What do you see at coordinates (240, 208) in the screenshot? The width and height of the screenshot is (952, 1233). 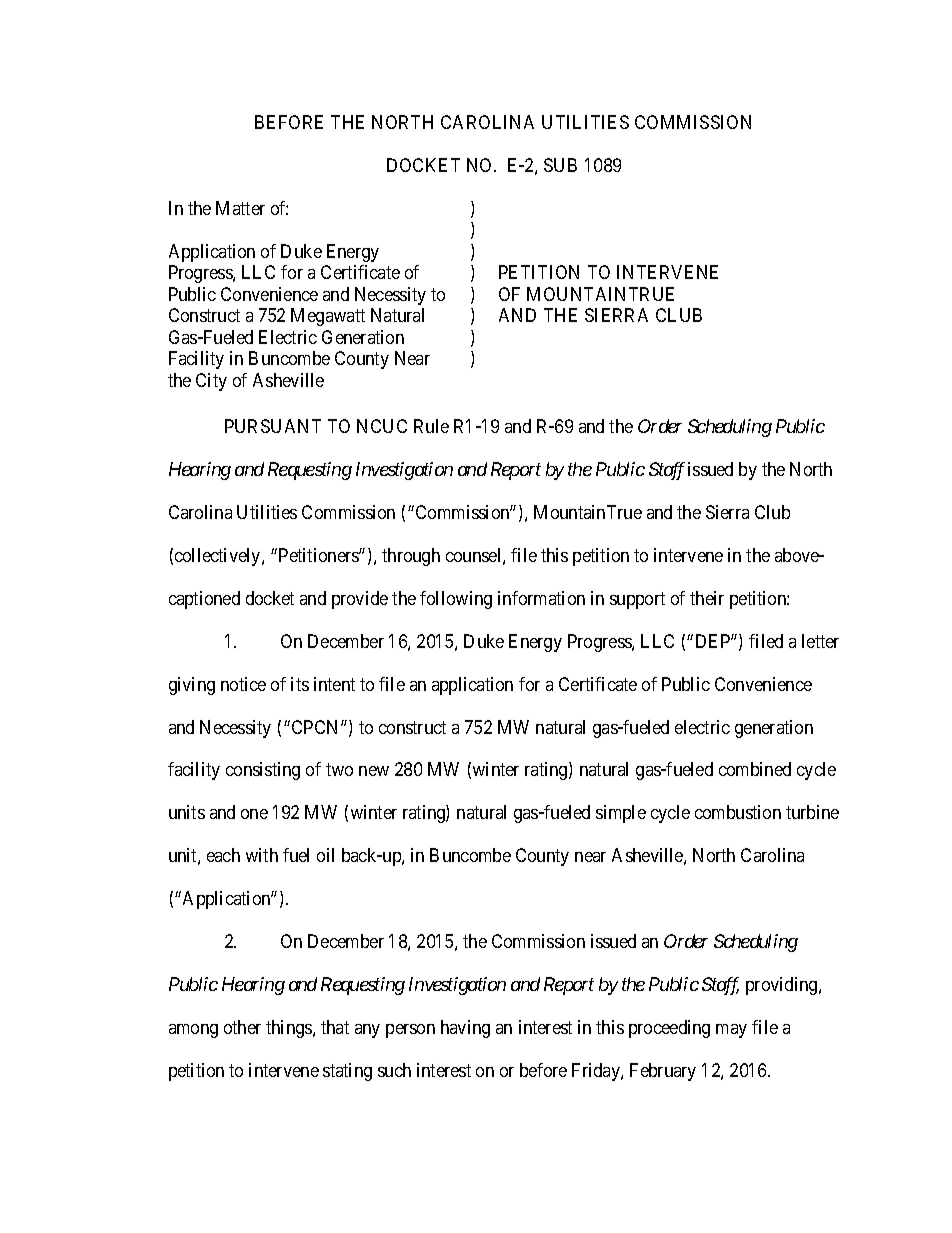 I see `Matter` at bounding box center [240, 208].
